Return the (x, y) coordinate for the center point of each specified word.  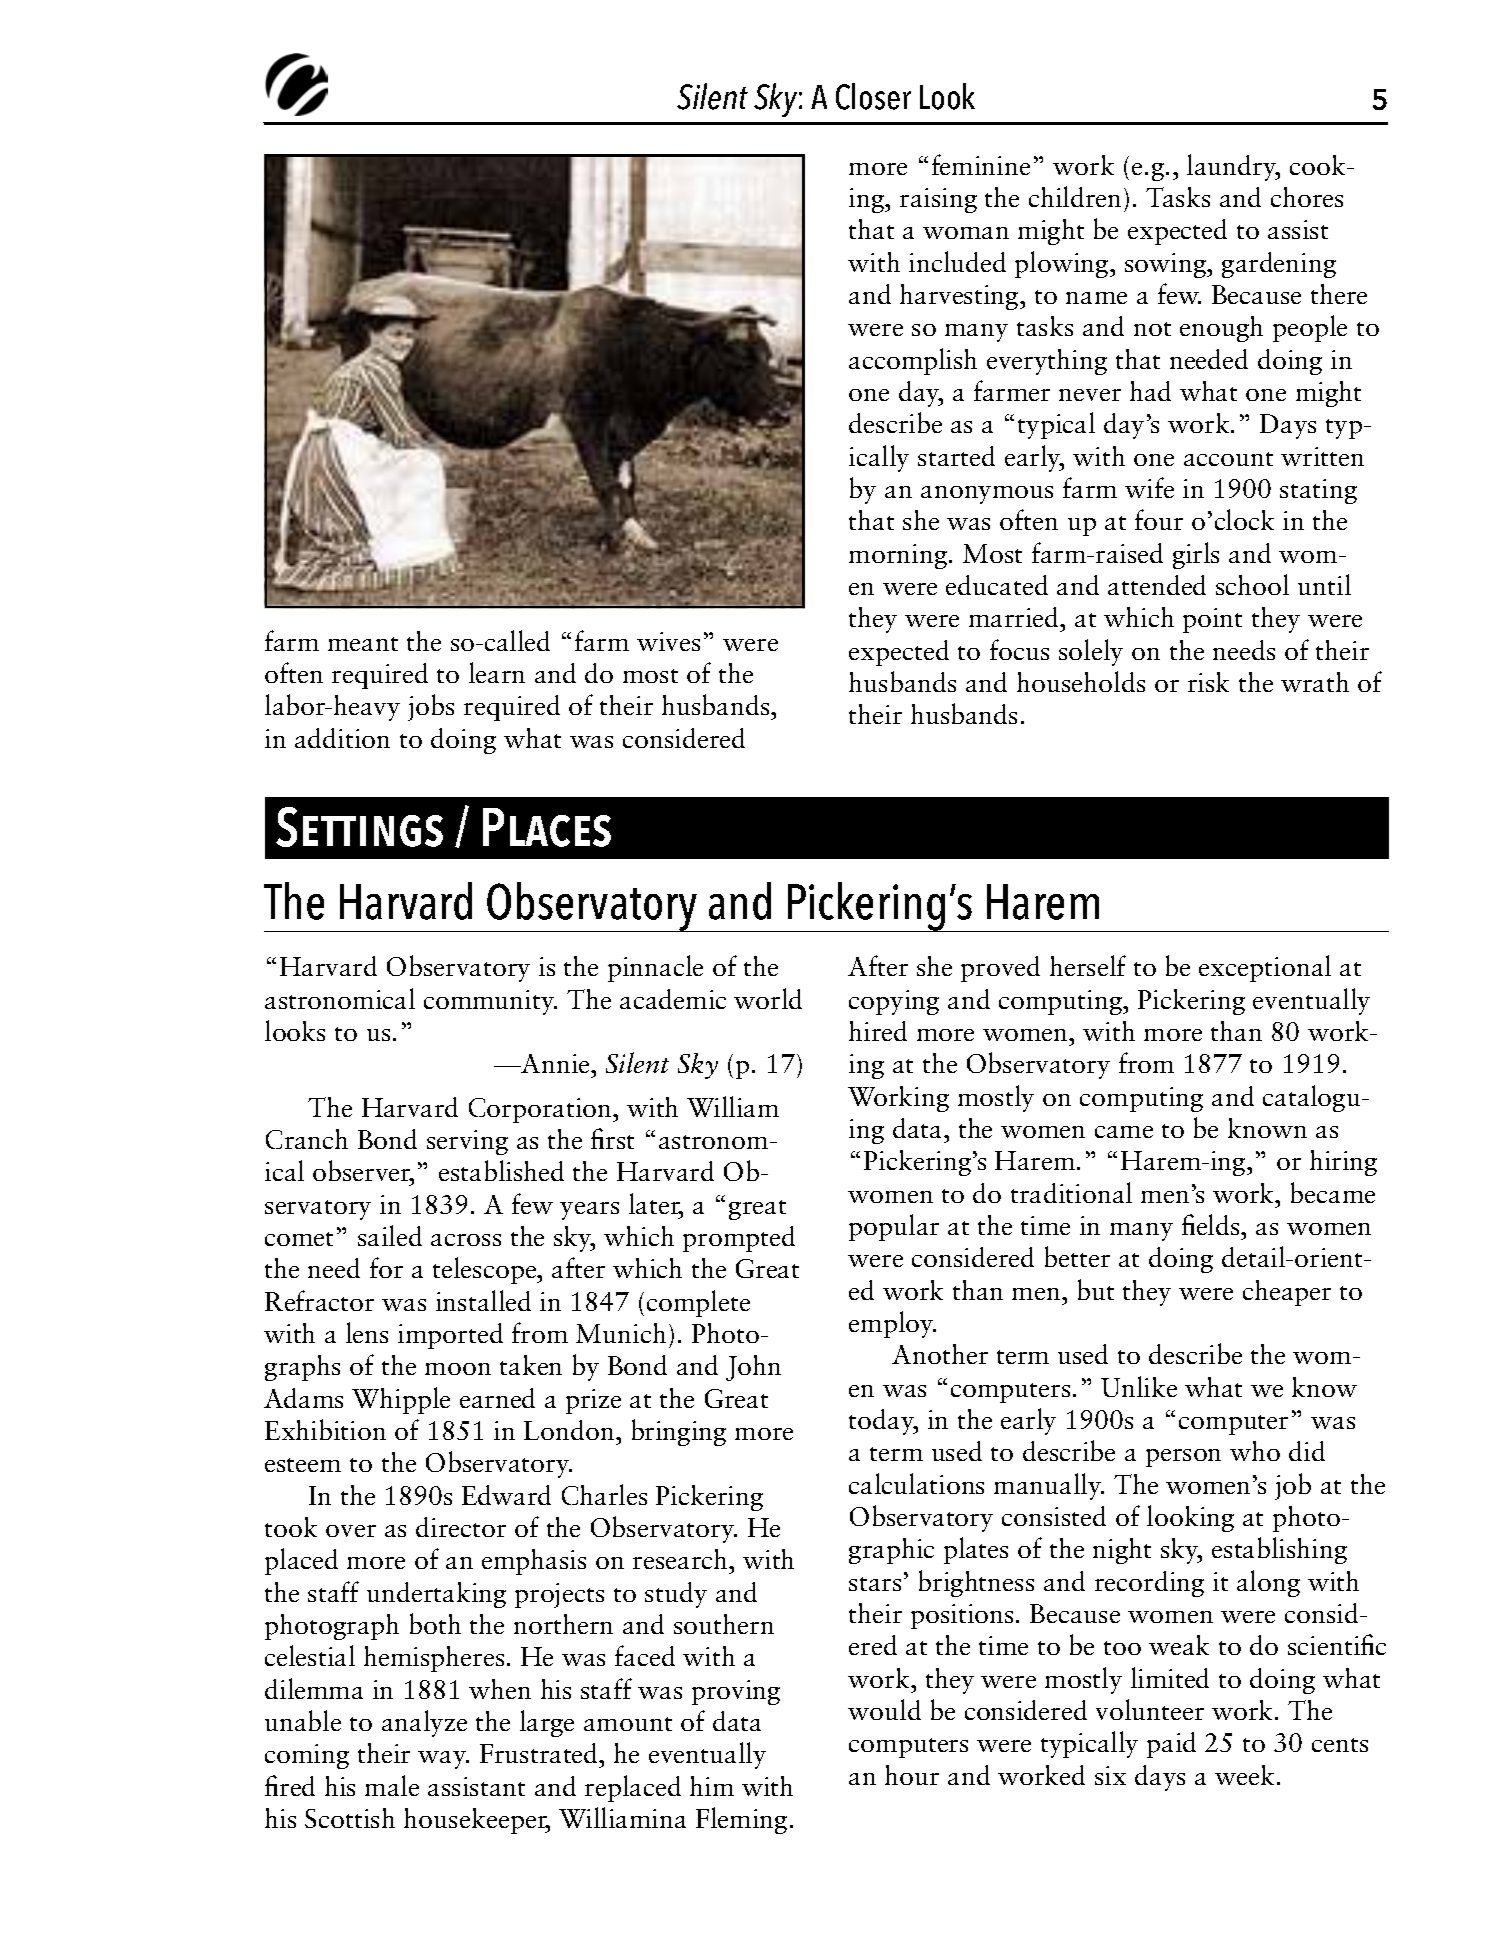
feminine (981, 164)
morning (898, 556)
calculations (916, 1483)
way (443, 1760)
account (1228, 459)
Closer (873, 96)
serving (467, 1142)
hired (878, 1031)
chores (1307, 197)
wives (668, 641)
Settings (359, 827)
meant (363, 644)
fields (1212, 1224)
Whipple (401, 1400)
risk (1208, 682)
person (1183, 1458)
